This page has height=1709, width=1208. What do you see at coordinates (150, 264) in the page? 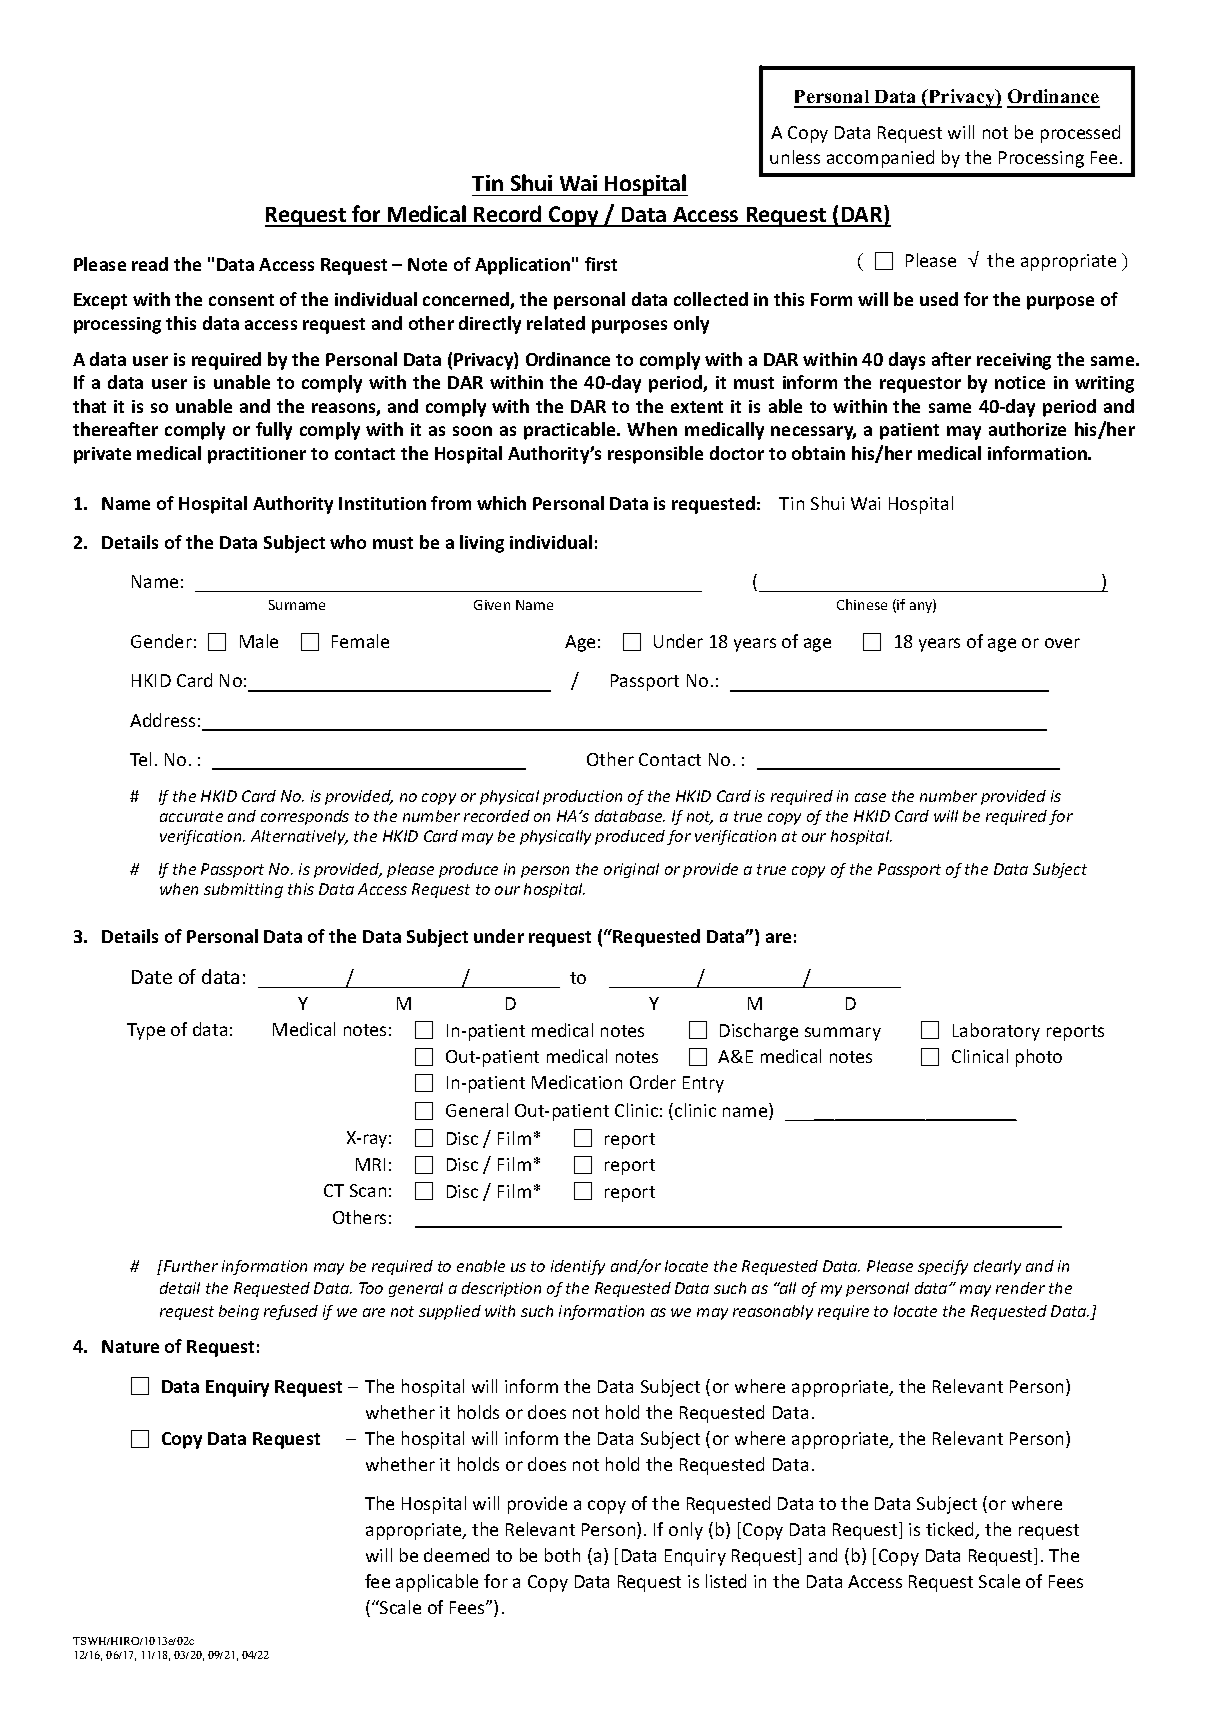
I see `read` at bounding box center [150, 264].
